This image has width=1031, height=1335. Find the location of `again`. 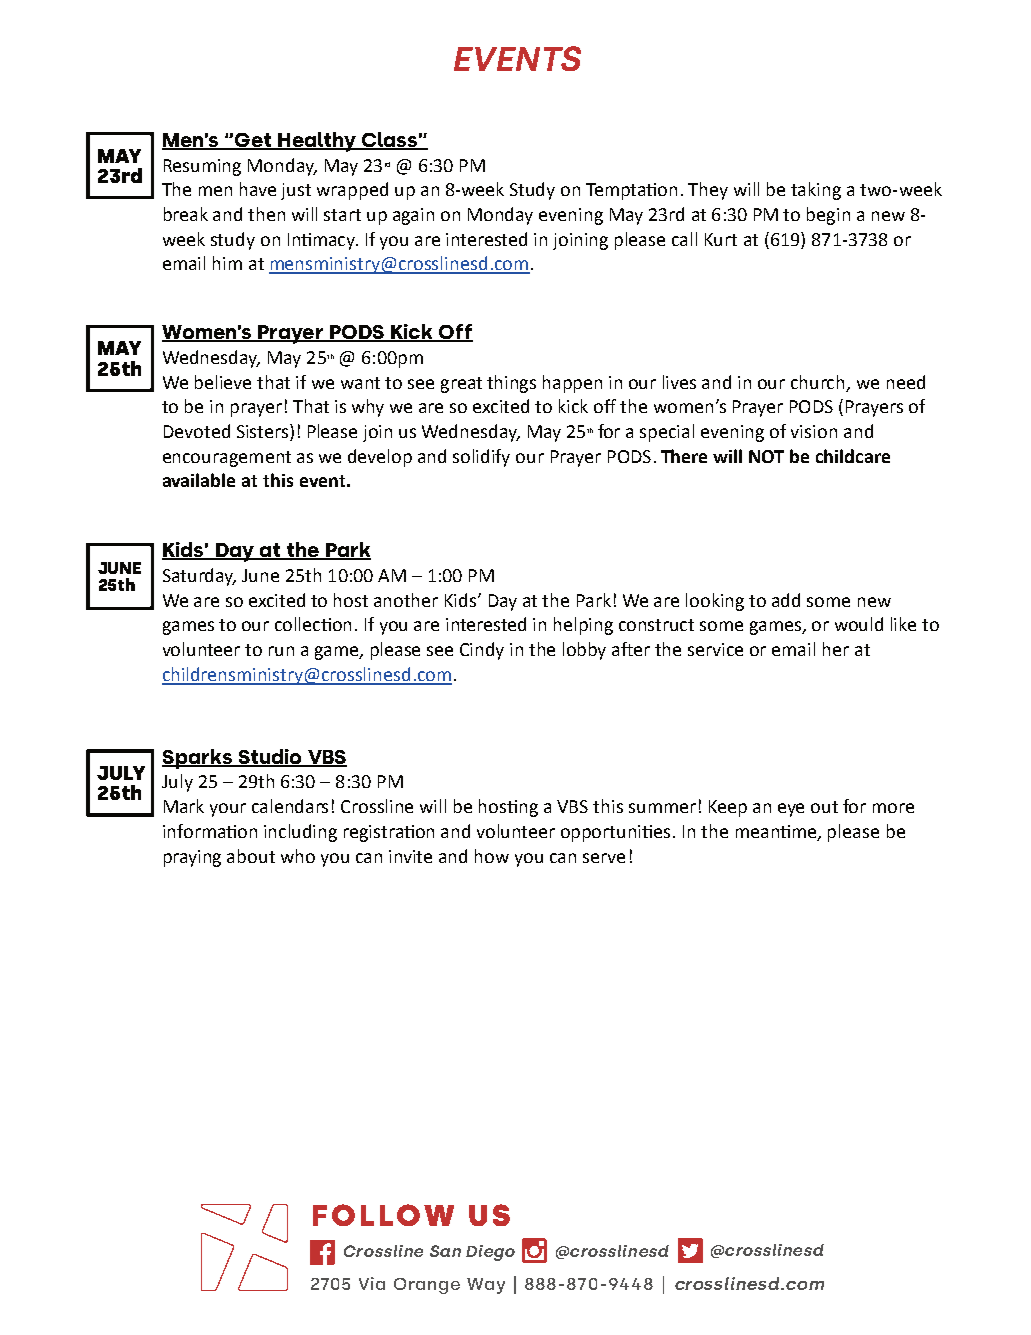

again is located at coordinates (413, 216).
